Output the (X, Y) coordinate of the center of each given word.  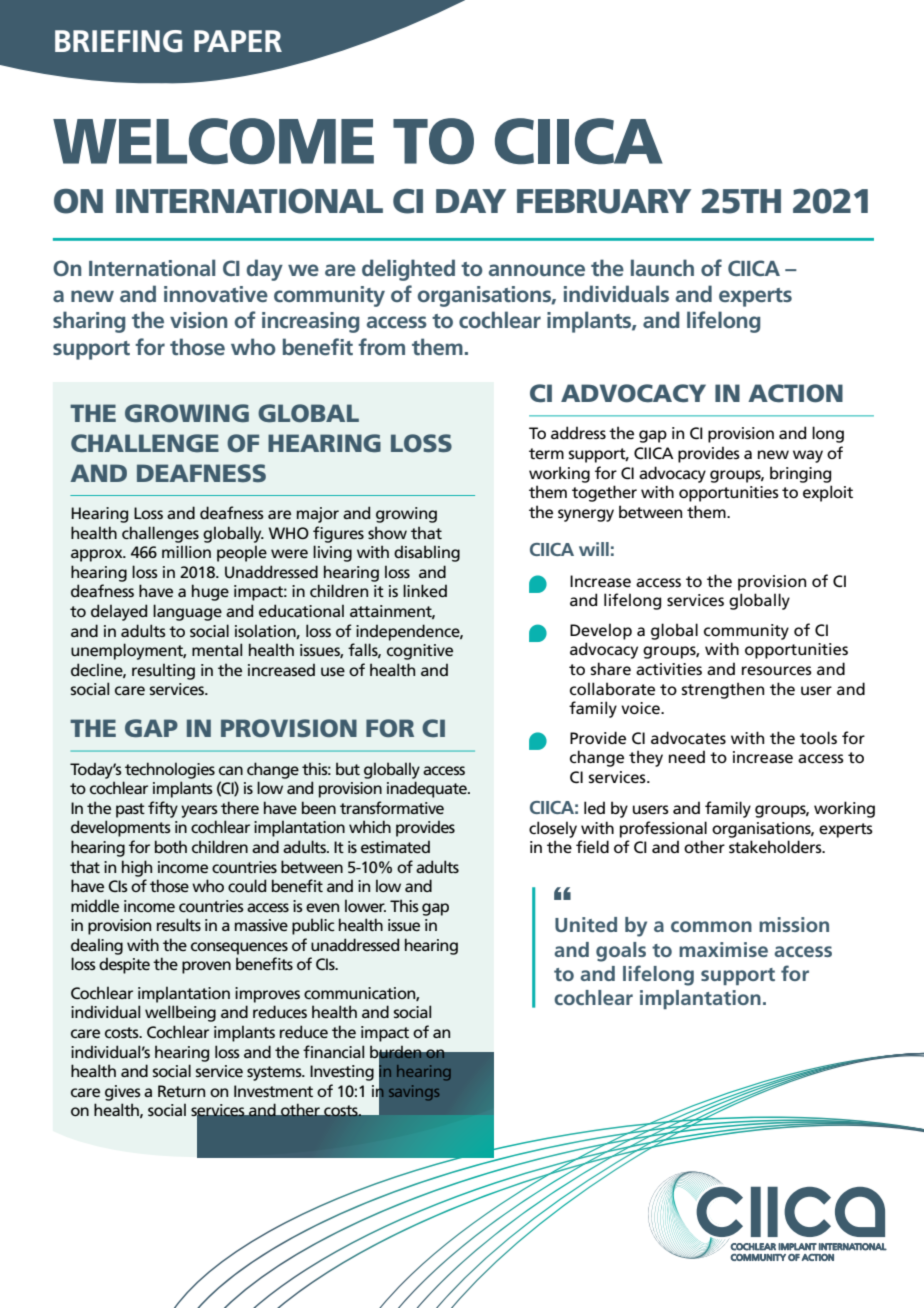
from (381, 346)
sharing (89, 322)
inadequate (428, 789)
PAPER (238, 41)
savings (414, 1093)
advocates (688, 737)
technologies (170, 770)
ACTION (795, 393)
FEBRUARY (604, 201)
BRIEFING (118, 41)
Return (181, 1091)
